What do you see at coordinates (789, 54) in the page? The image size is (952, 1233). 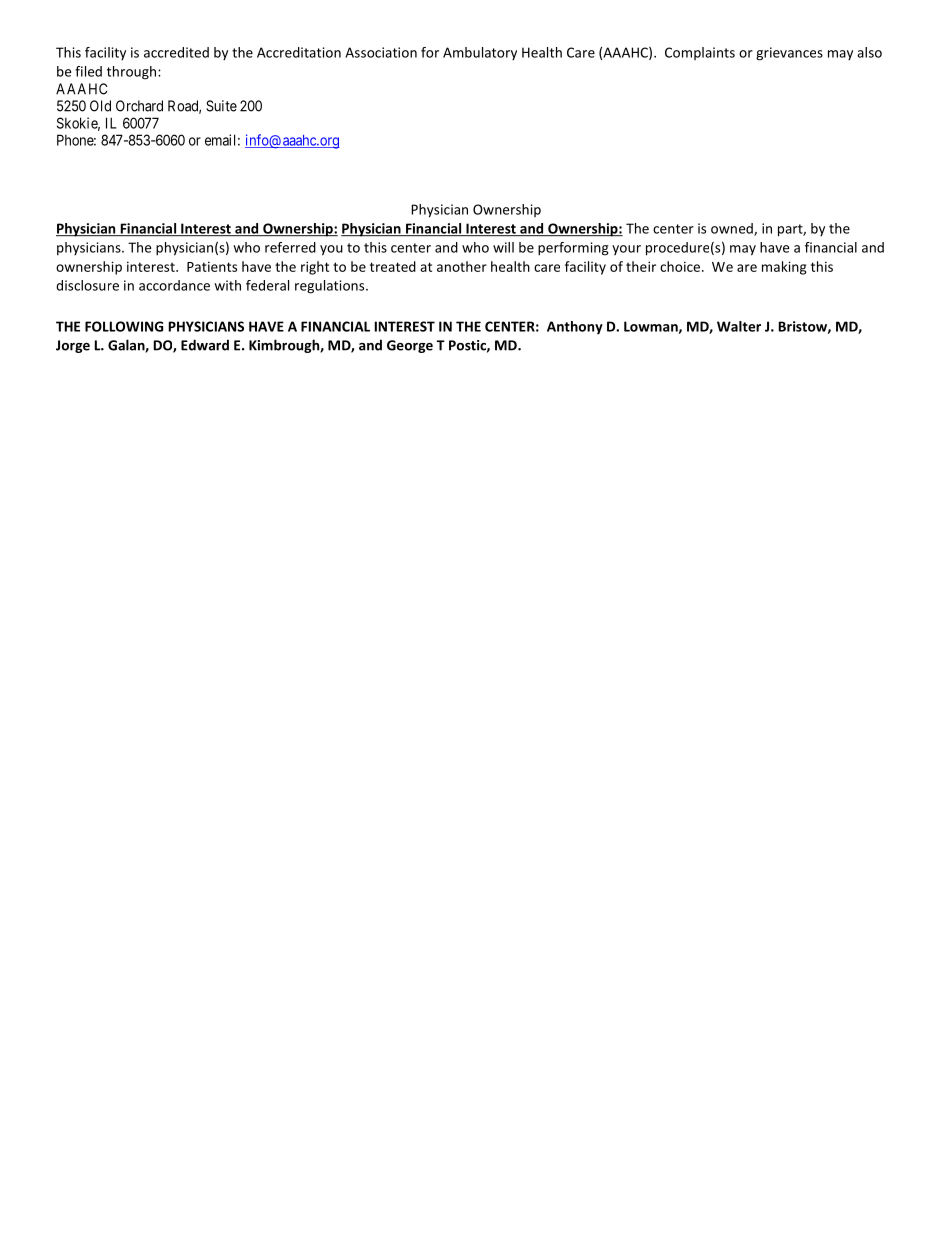 I see `grievances` at bounding box center [789, 54].
